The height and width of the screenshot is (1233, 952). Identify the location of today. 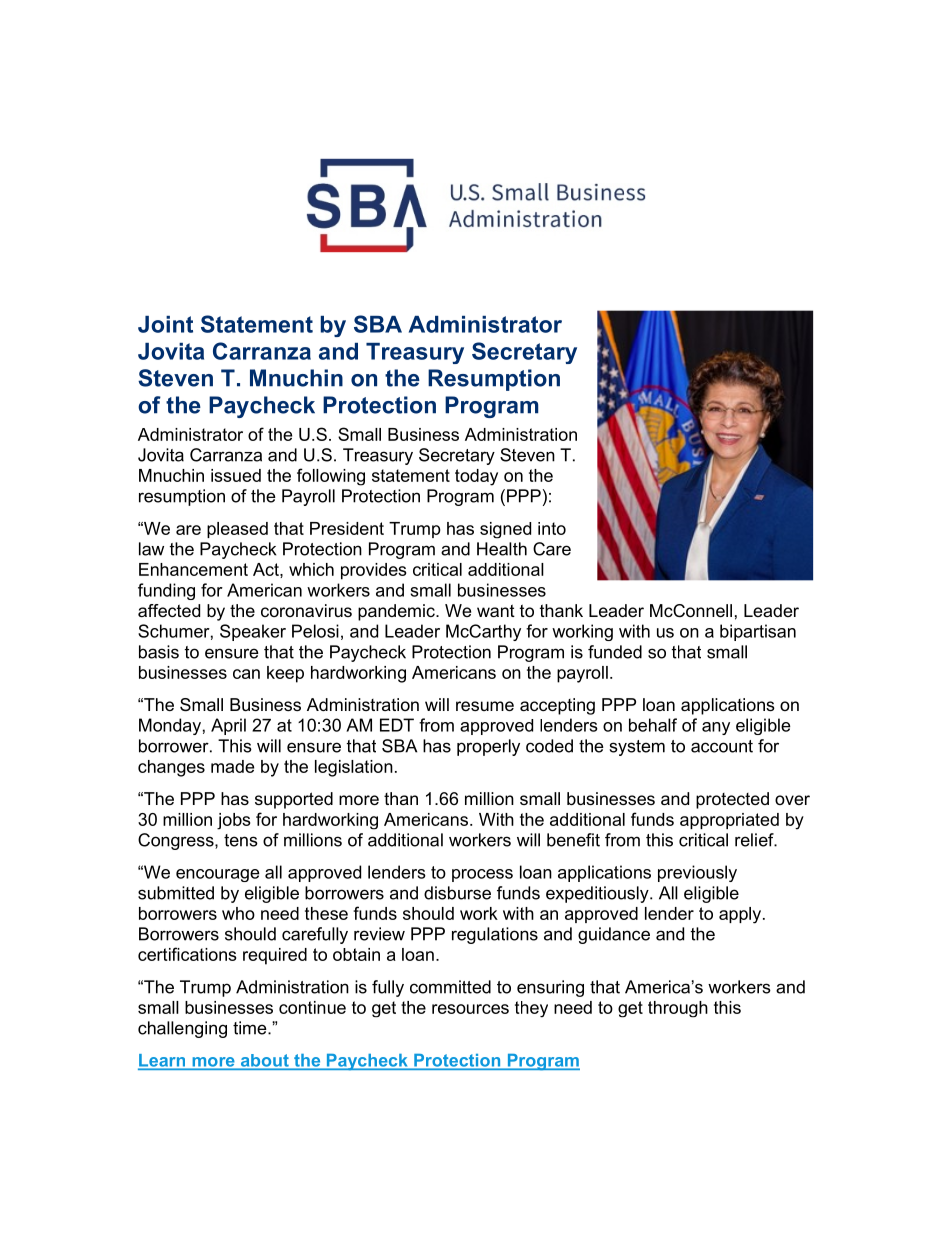
(476, 477).
